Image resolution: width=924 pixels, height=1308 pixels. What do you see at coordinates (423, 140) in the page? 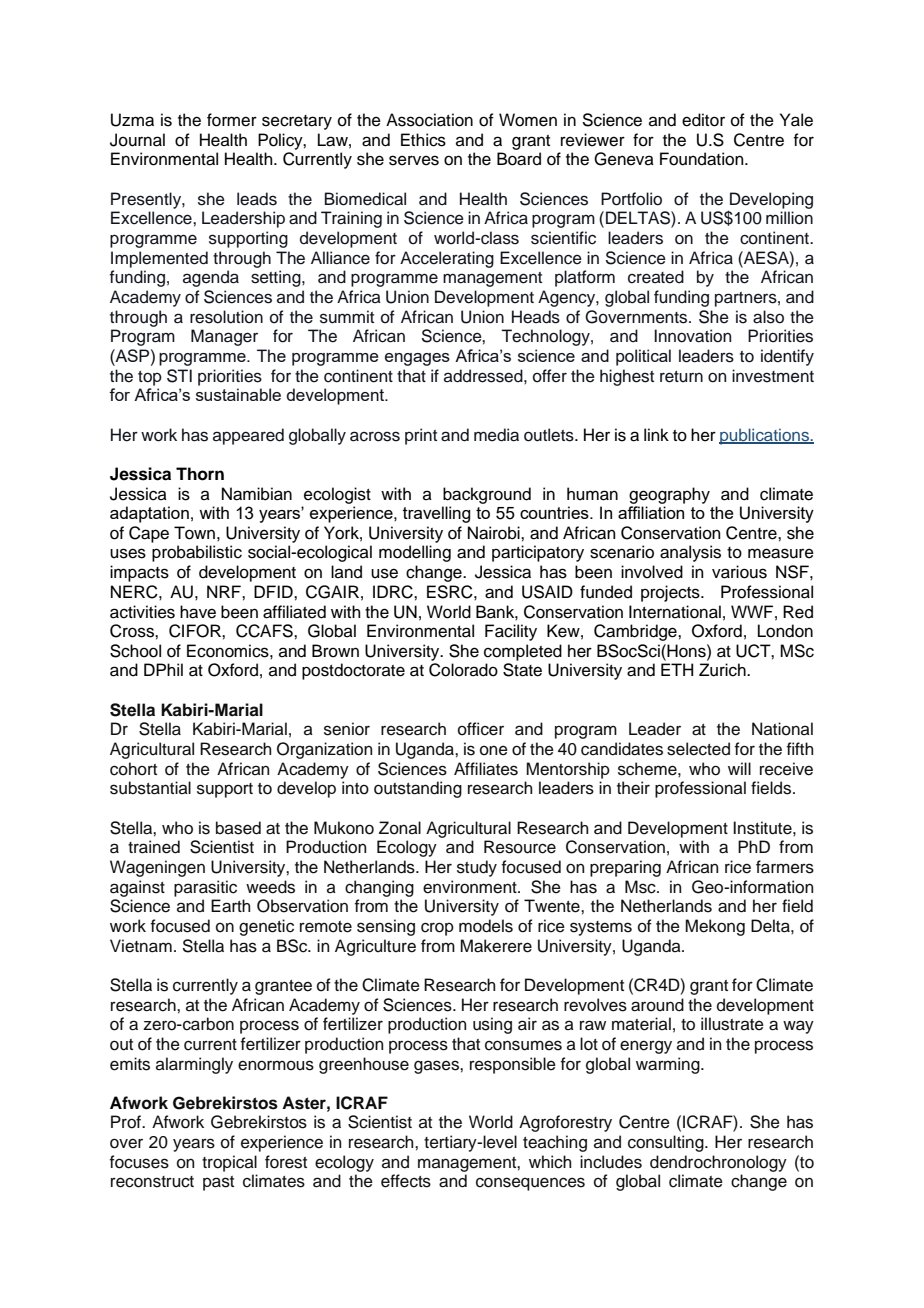
I see `Ethics` at bounding box center [423, 140].
